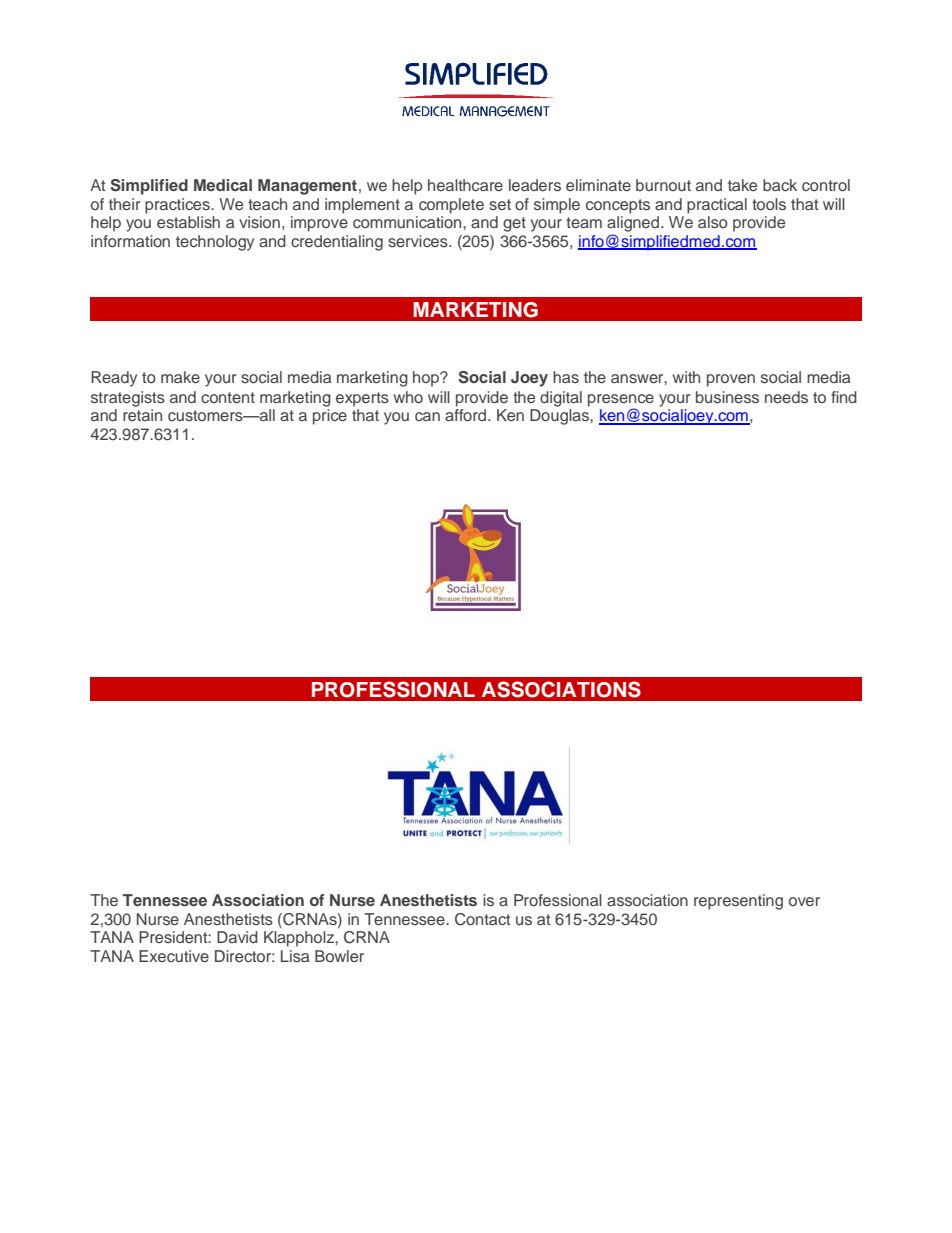  Describe the element at coordinates (482, 919) in the document. I see `Contact` at that location.
